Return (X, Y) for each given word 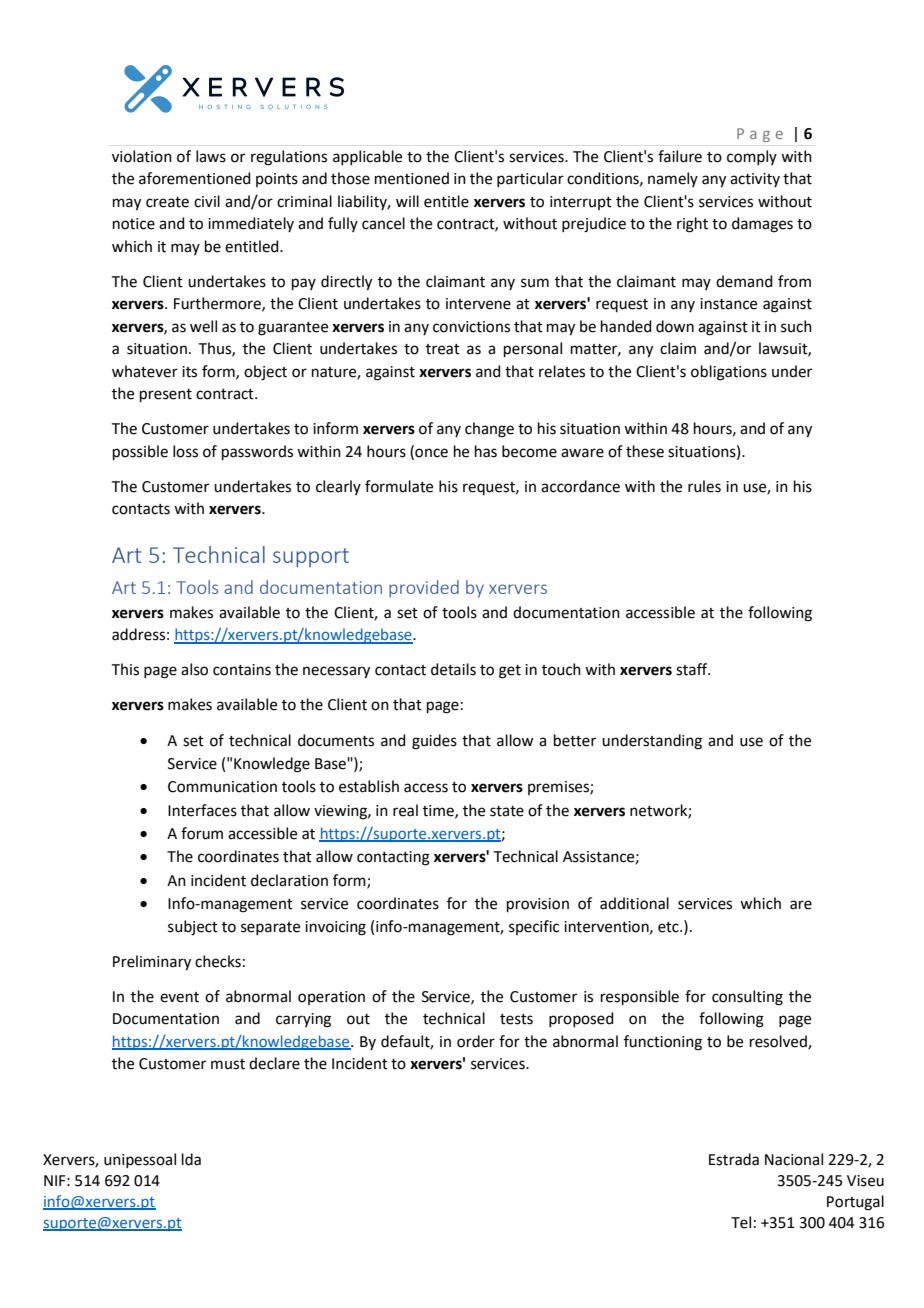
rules (704, 486)
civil (207, 201)
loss (185, 451)
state (507, 811)
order (476, 1041)
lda (191, 1159)
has (486, 451)
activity (755, 180)
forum (202, 833)
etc (669, 927)
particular (530, 179)
